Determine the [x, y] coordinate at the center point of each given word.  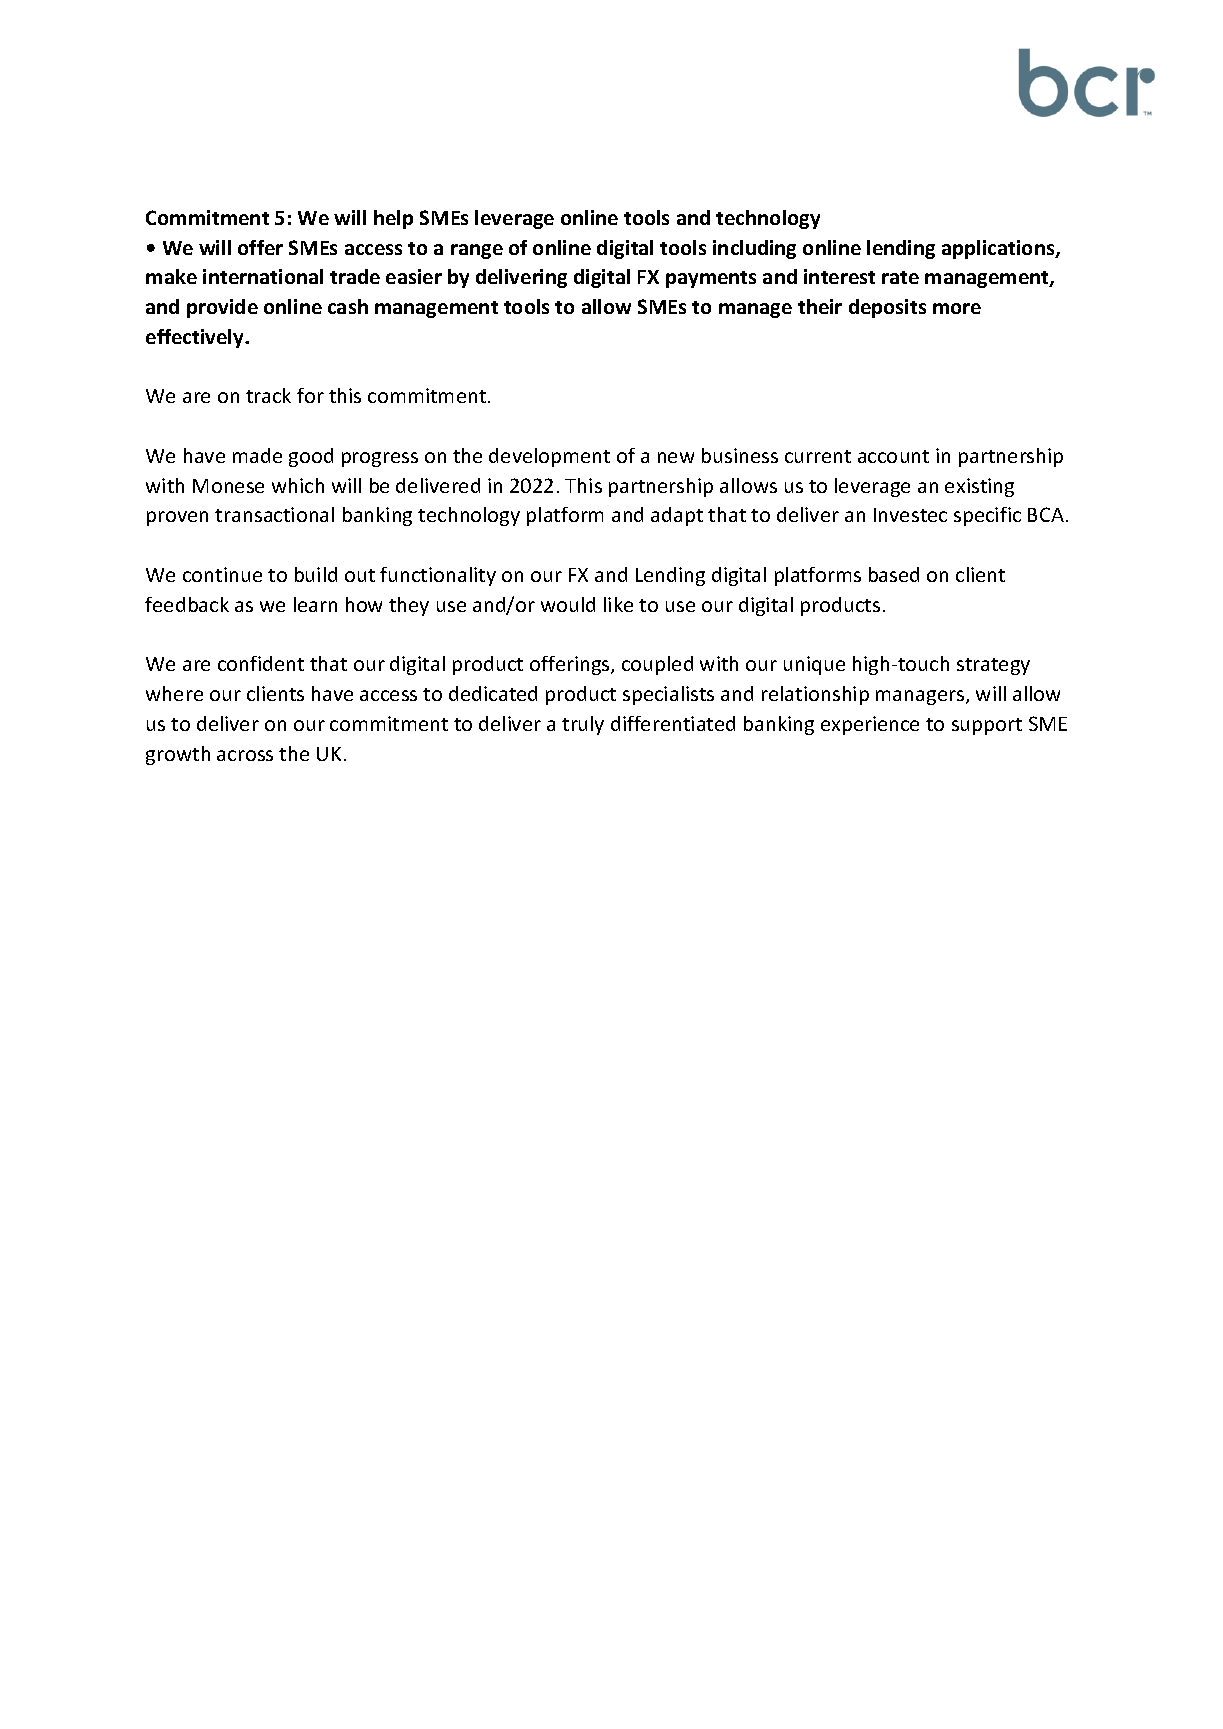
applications [999, 249]
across [245, 755]
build [316, 574]
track [268, 395]
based [894, 574]
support [987, 726]
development [549, 457]
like [618, 604]
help [393, 219]
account [893, 456]
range [477, 251]
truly [583, 725]
